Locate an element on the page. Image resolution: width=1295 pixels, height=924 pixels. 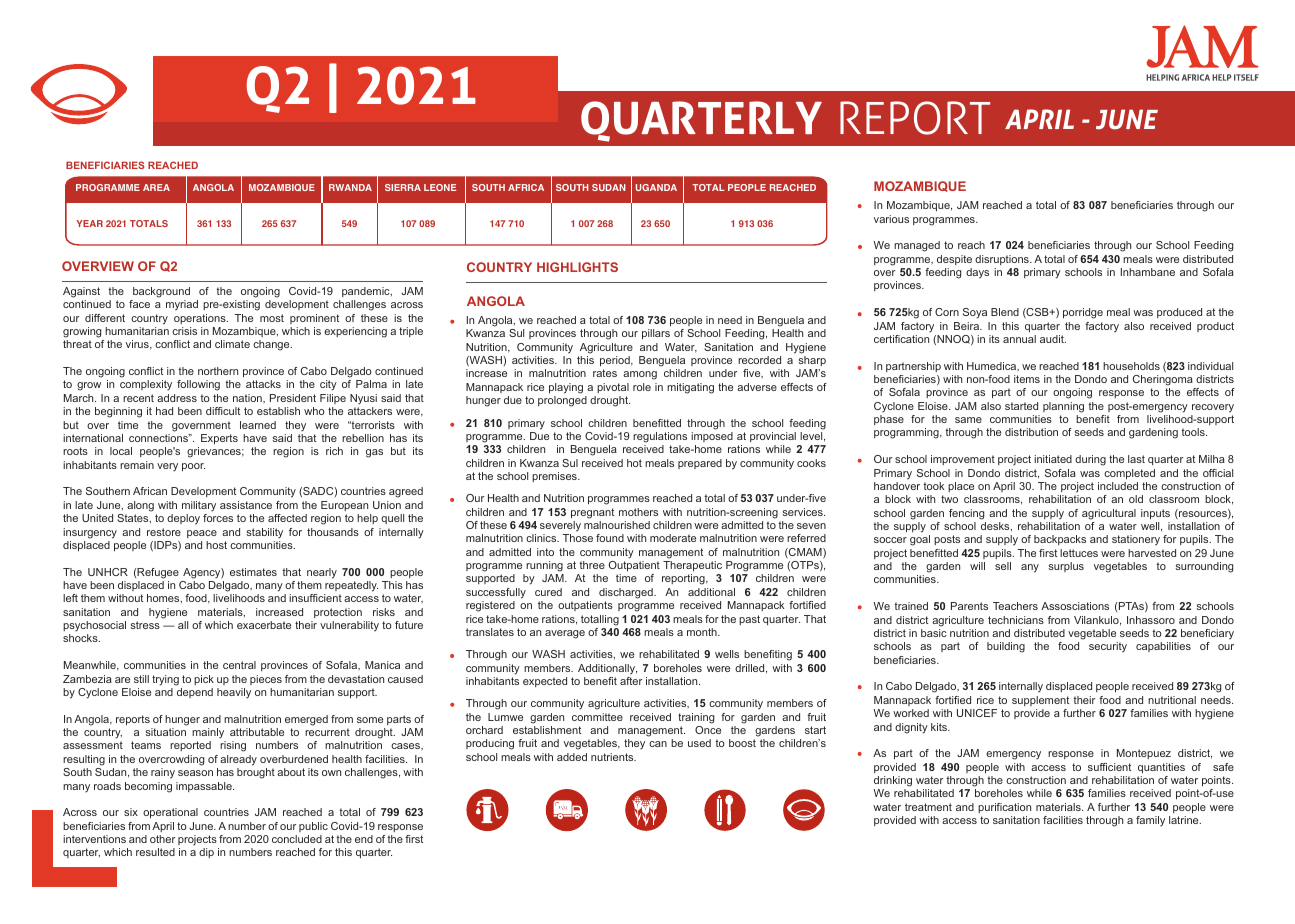
regulations is located at coordinates (660, 437).
